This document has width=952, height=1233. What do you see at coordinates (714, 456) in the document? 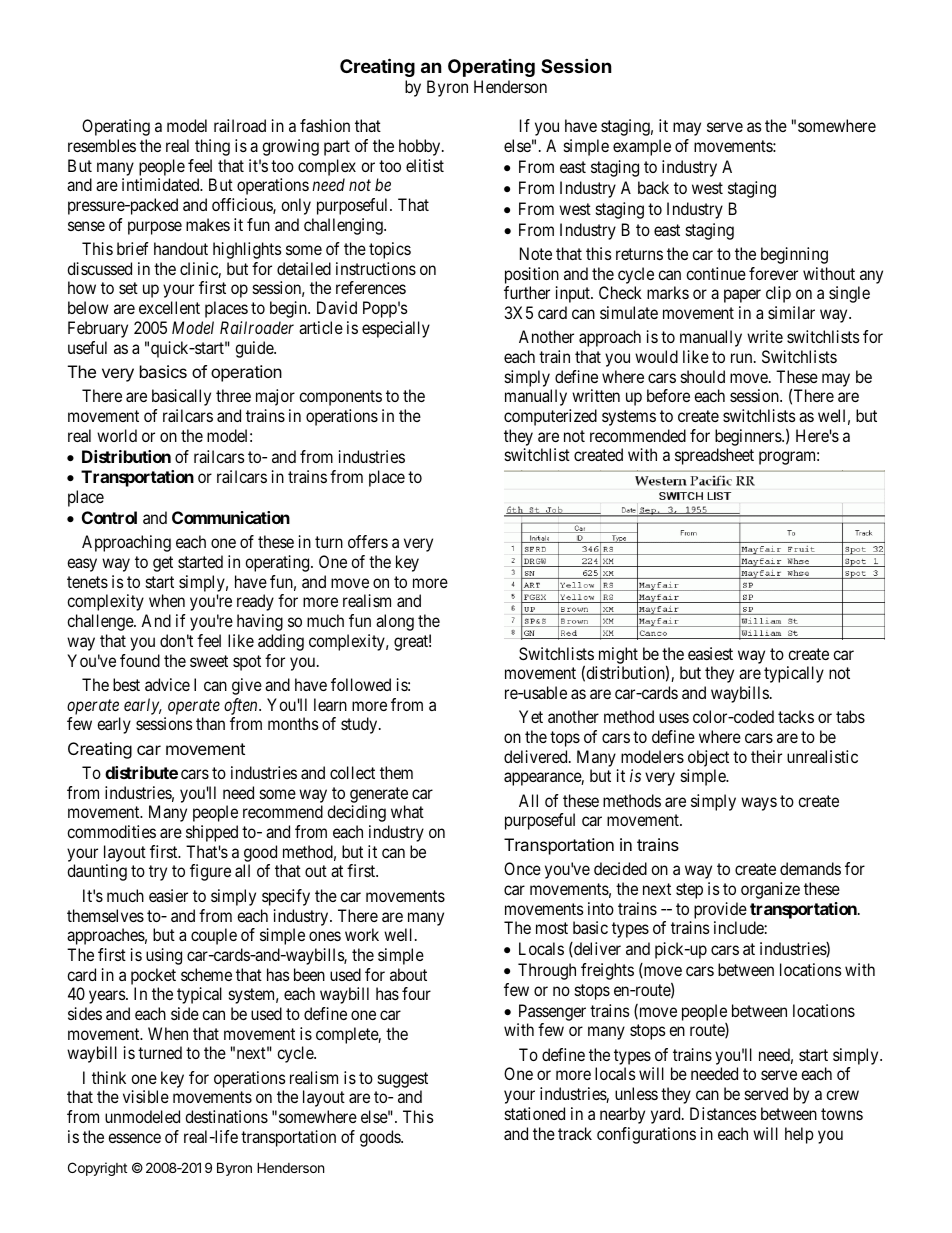
I see `spreadsheet` at bounding box center [714, 456].
